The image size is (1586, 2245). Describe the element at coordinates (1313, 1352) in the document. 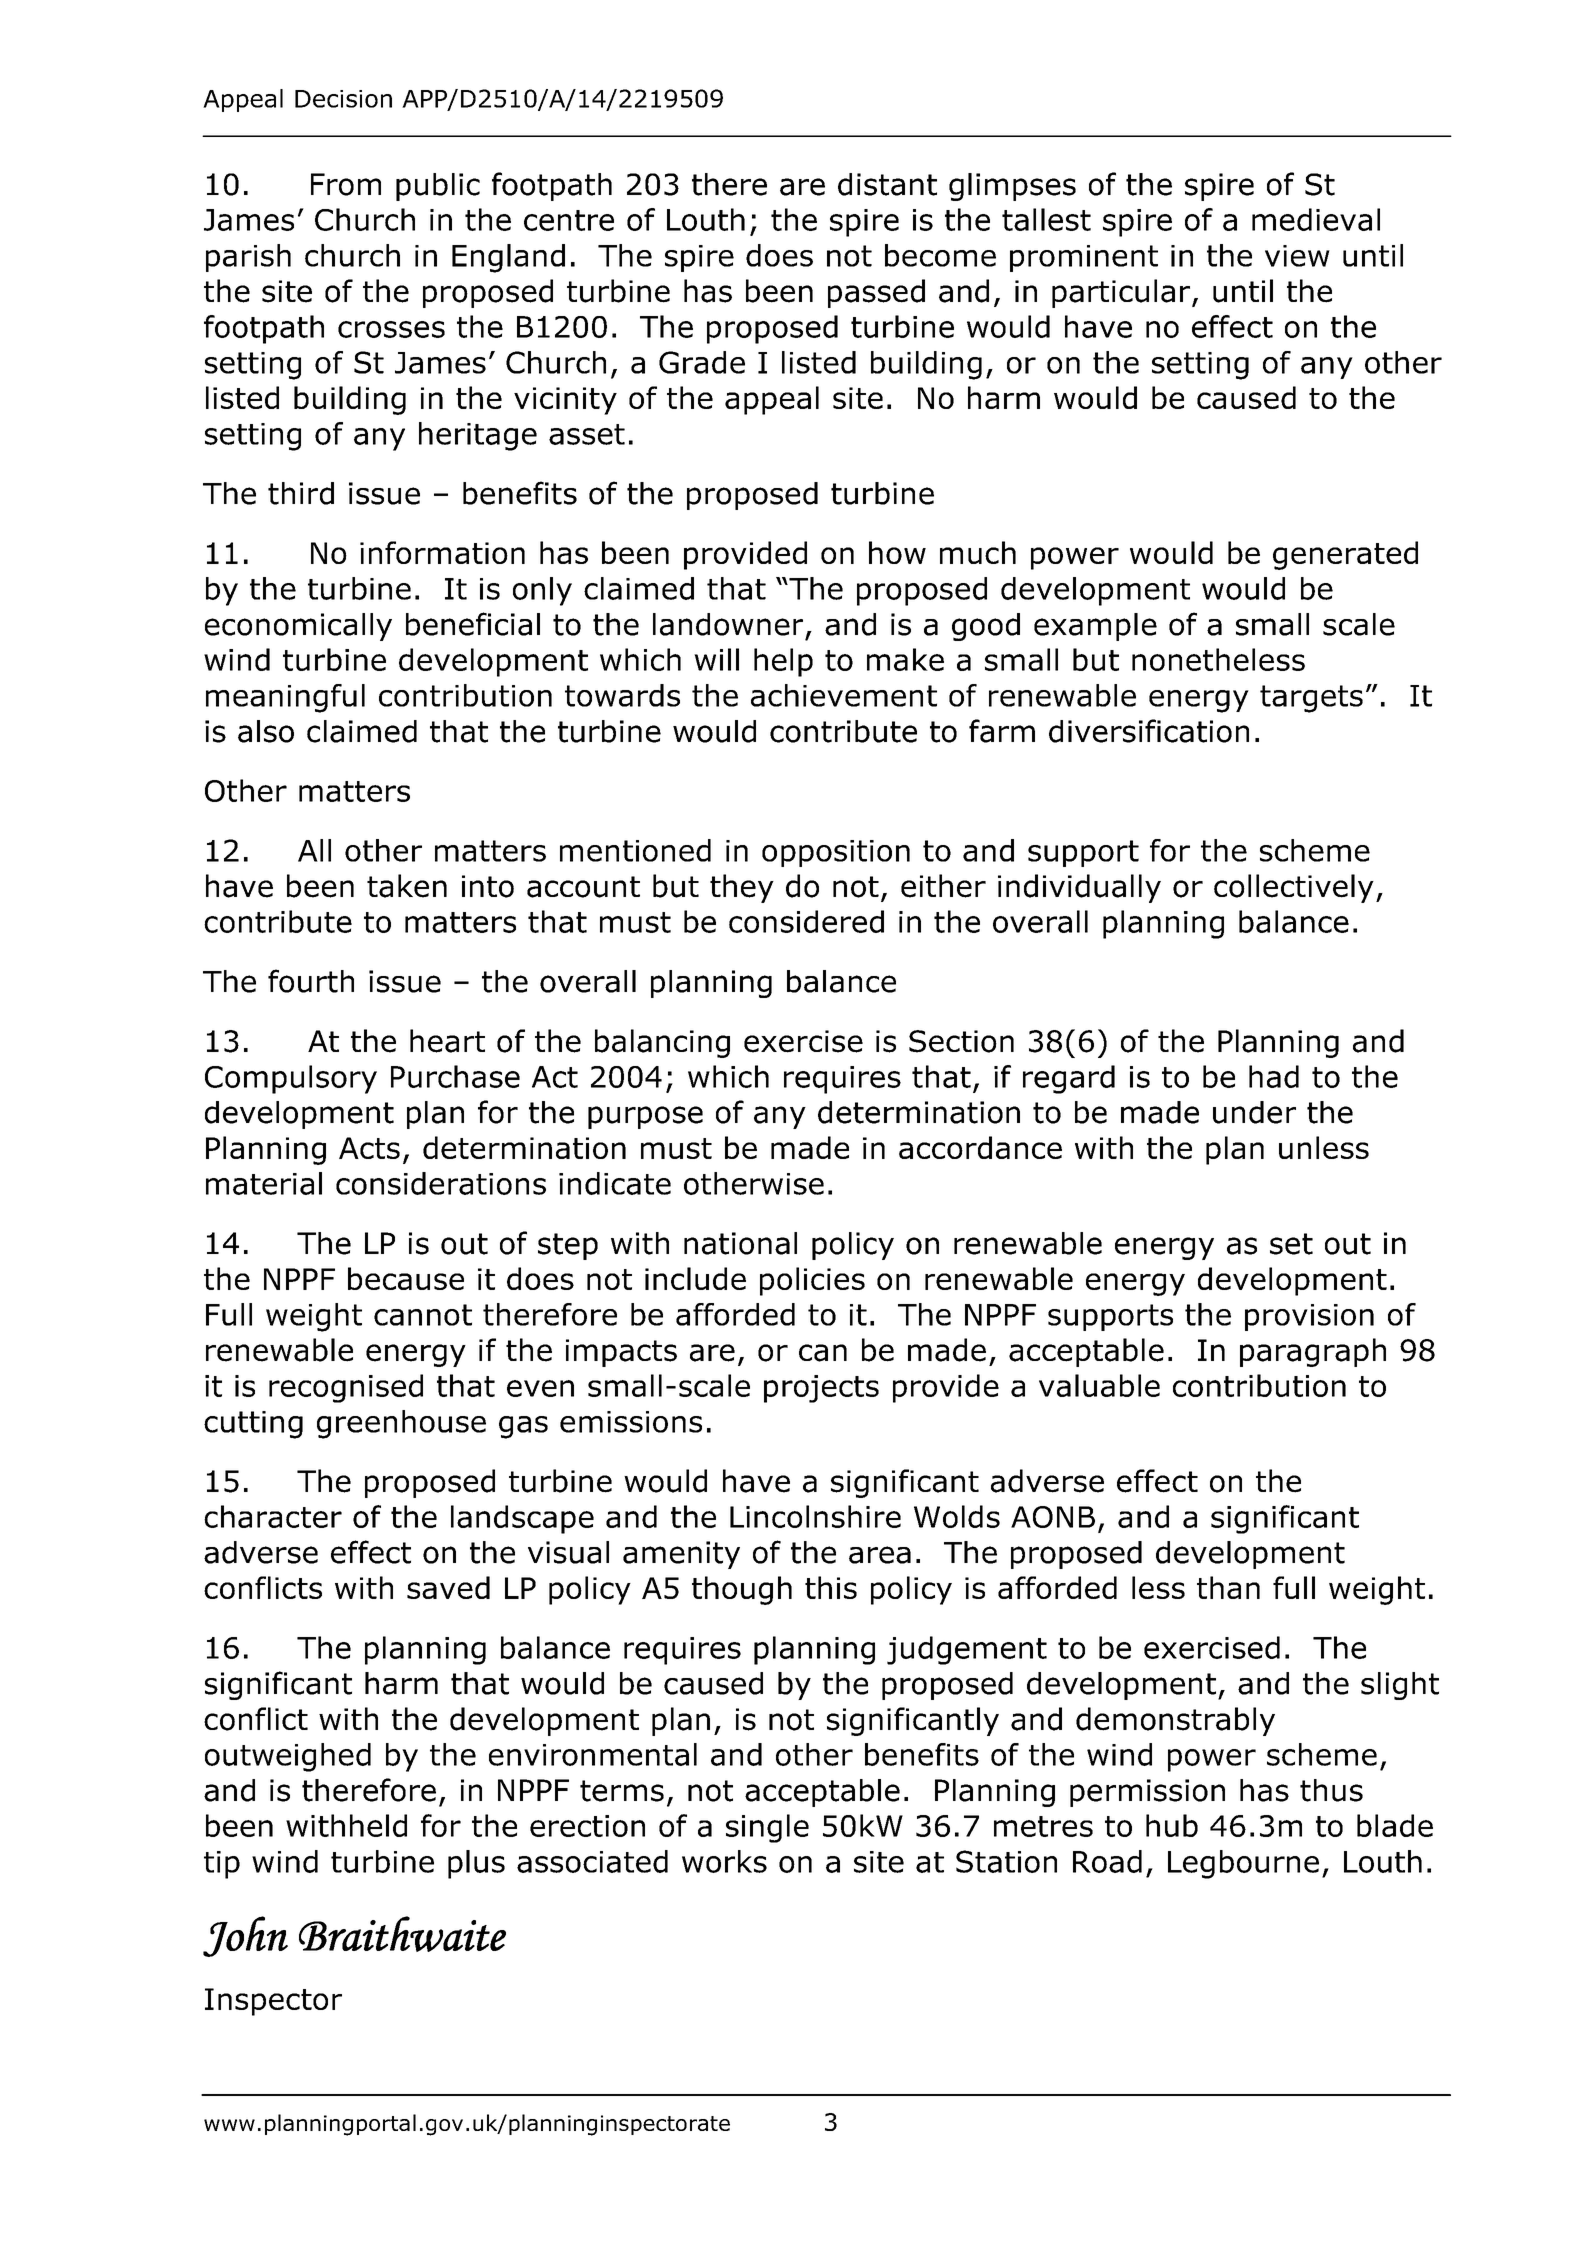

I see `paragraph` at that location.
